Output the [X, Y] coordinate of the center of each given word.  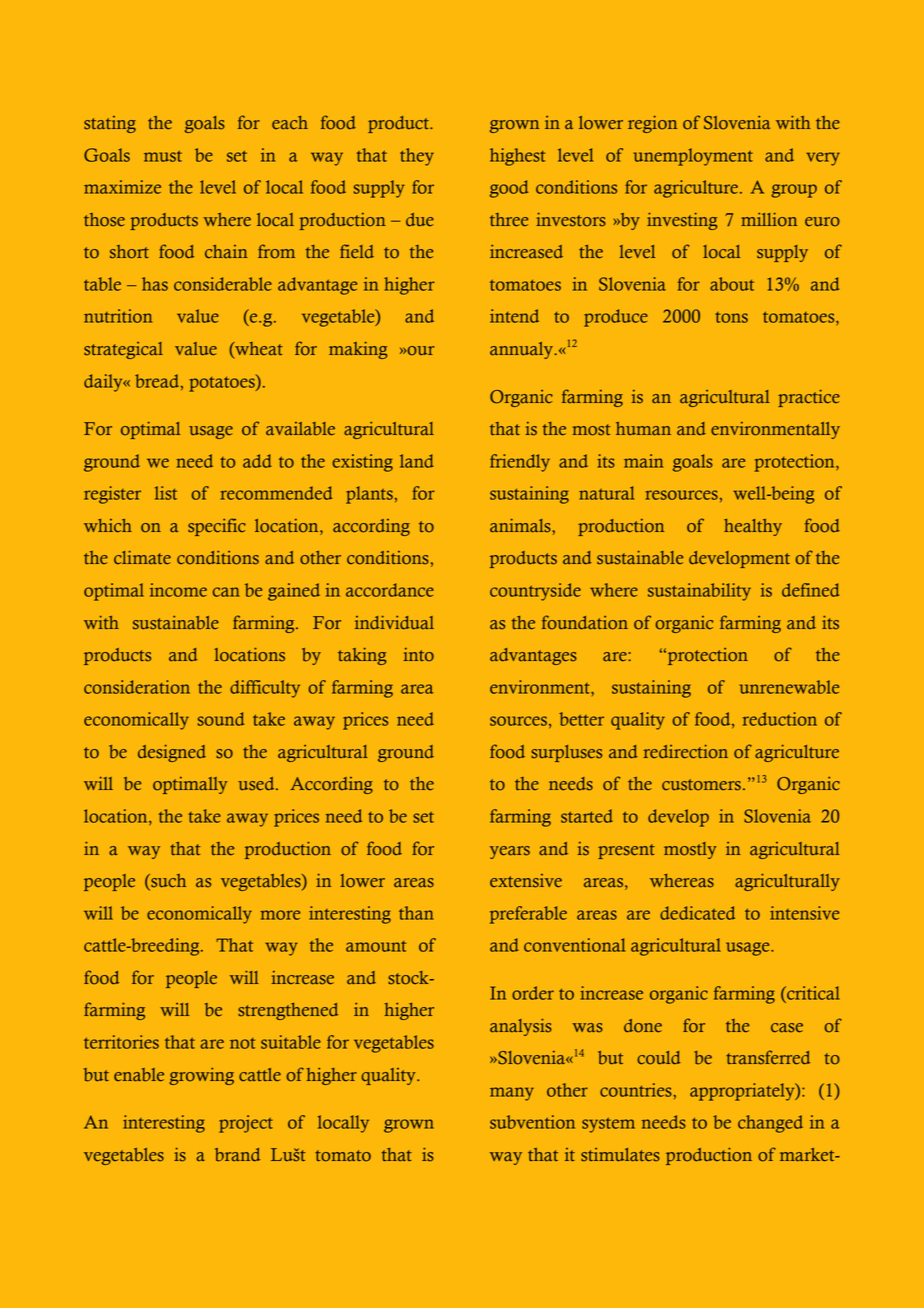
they [417, 157]
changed [770, 1124]
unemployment [693, 157]
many [512, 1094]
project [246, 1124]
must [163, 156]
